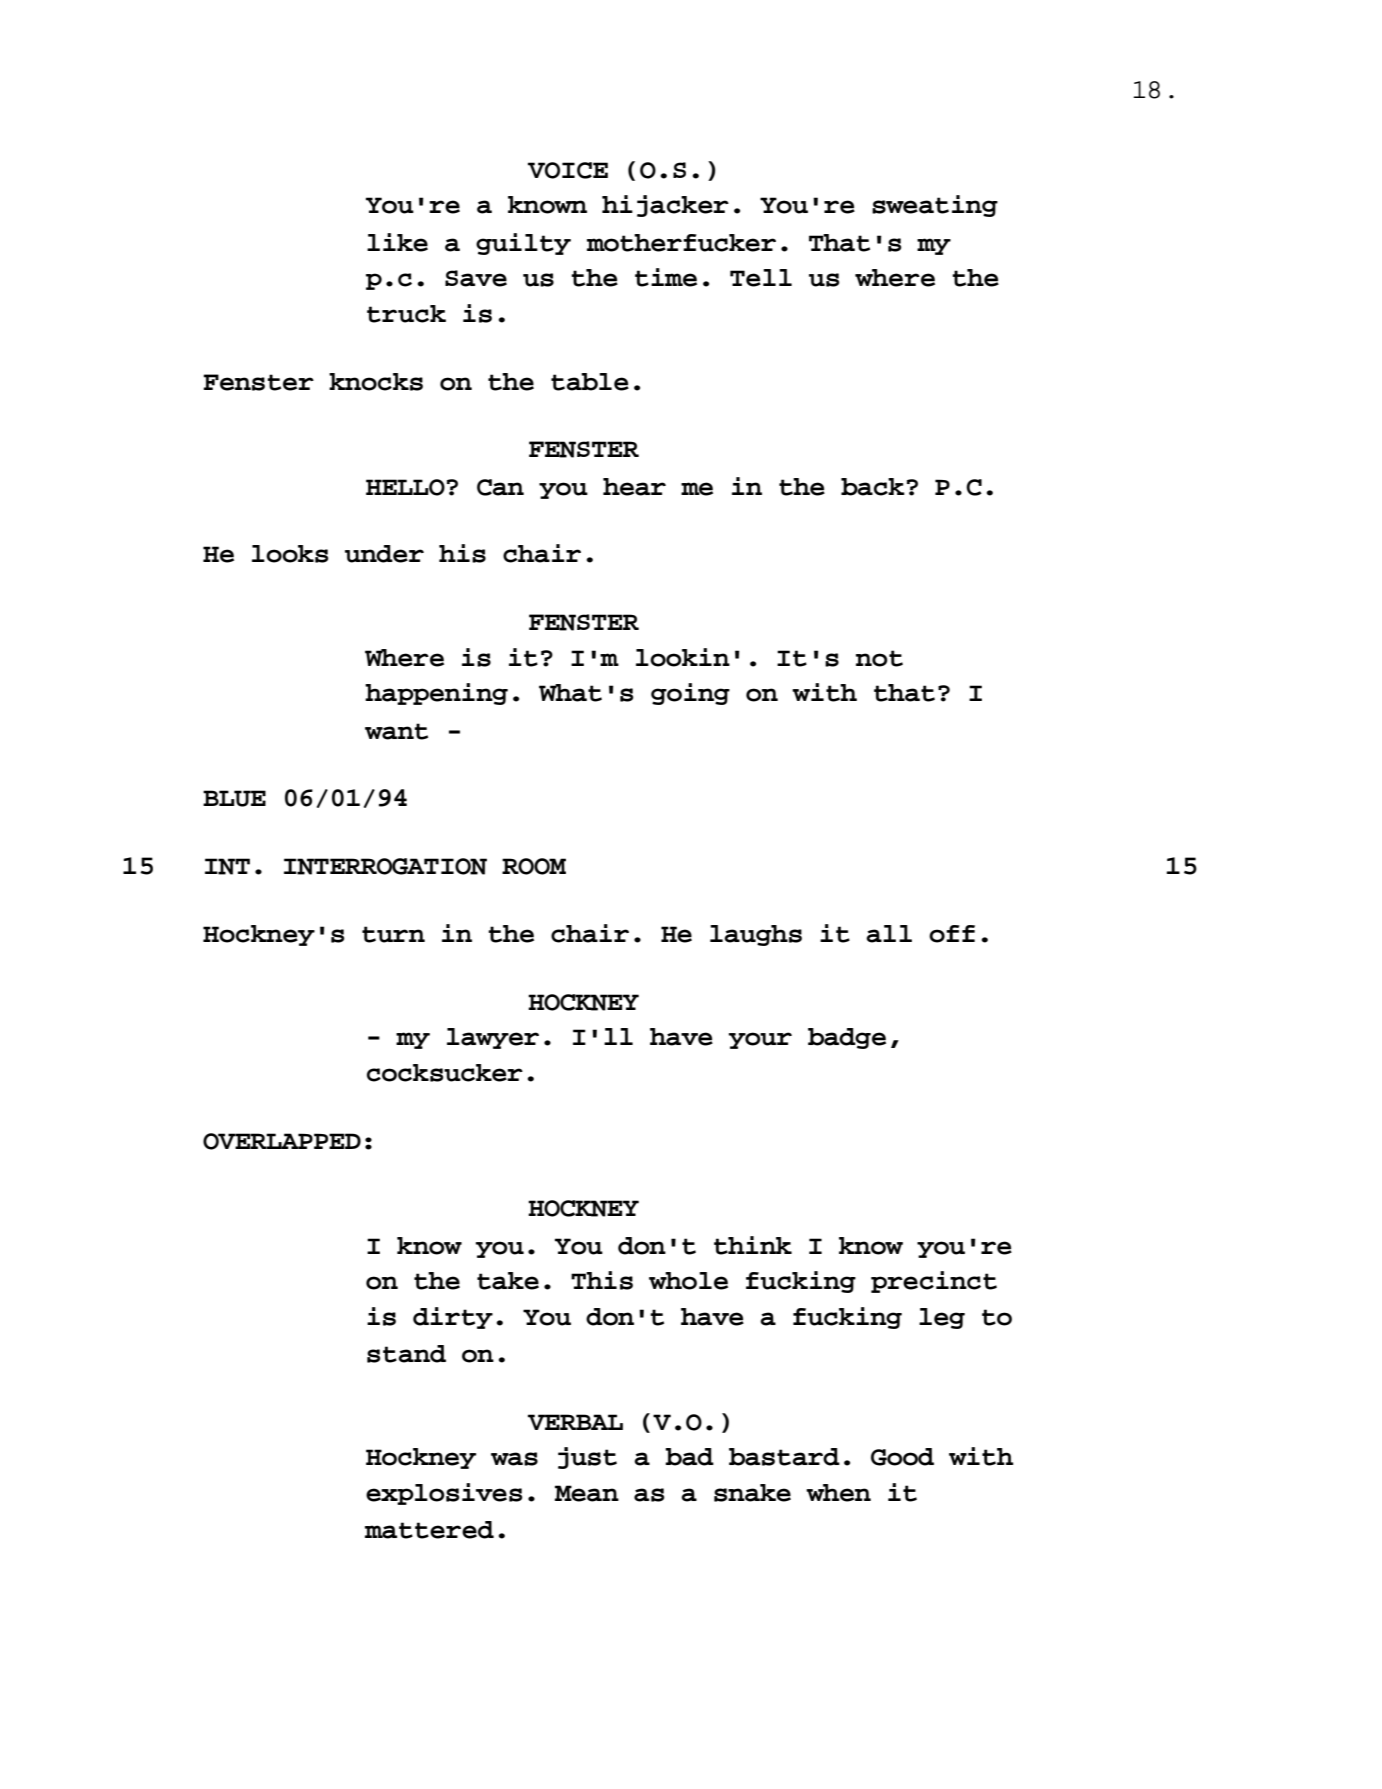 The width and height of the page is (1382, 1789). I want to click on all, so click(889, 934).
